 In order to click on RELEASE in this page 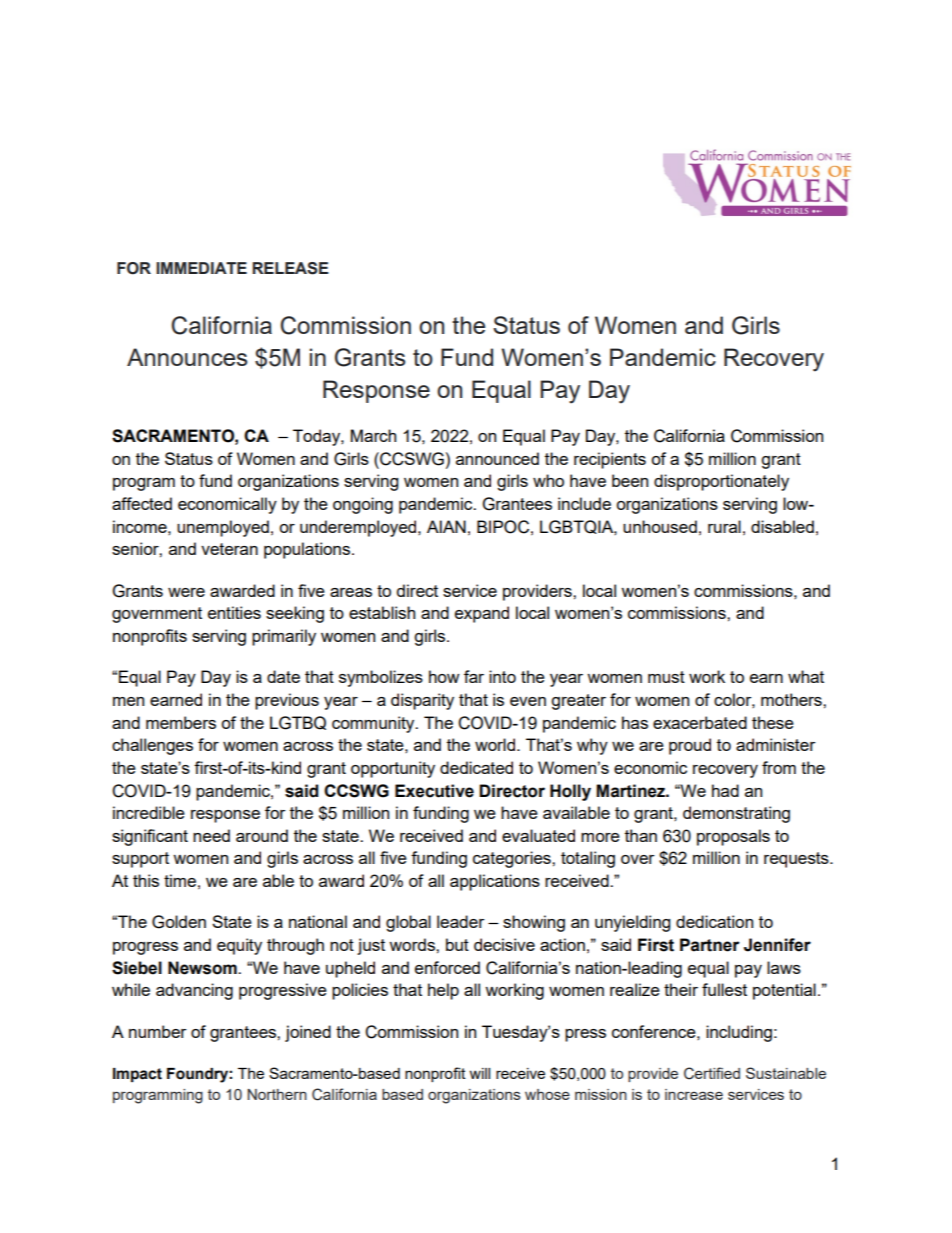, I will do `click(290, 268)`.
